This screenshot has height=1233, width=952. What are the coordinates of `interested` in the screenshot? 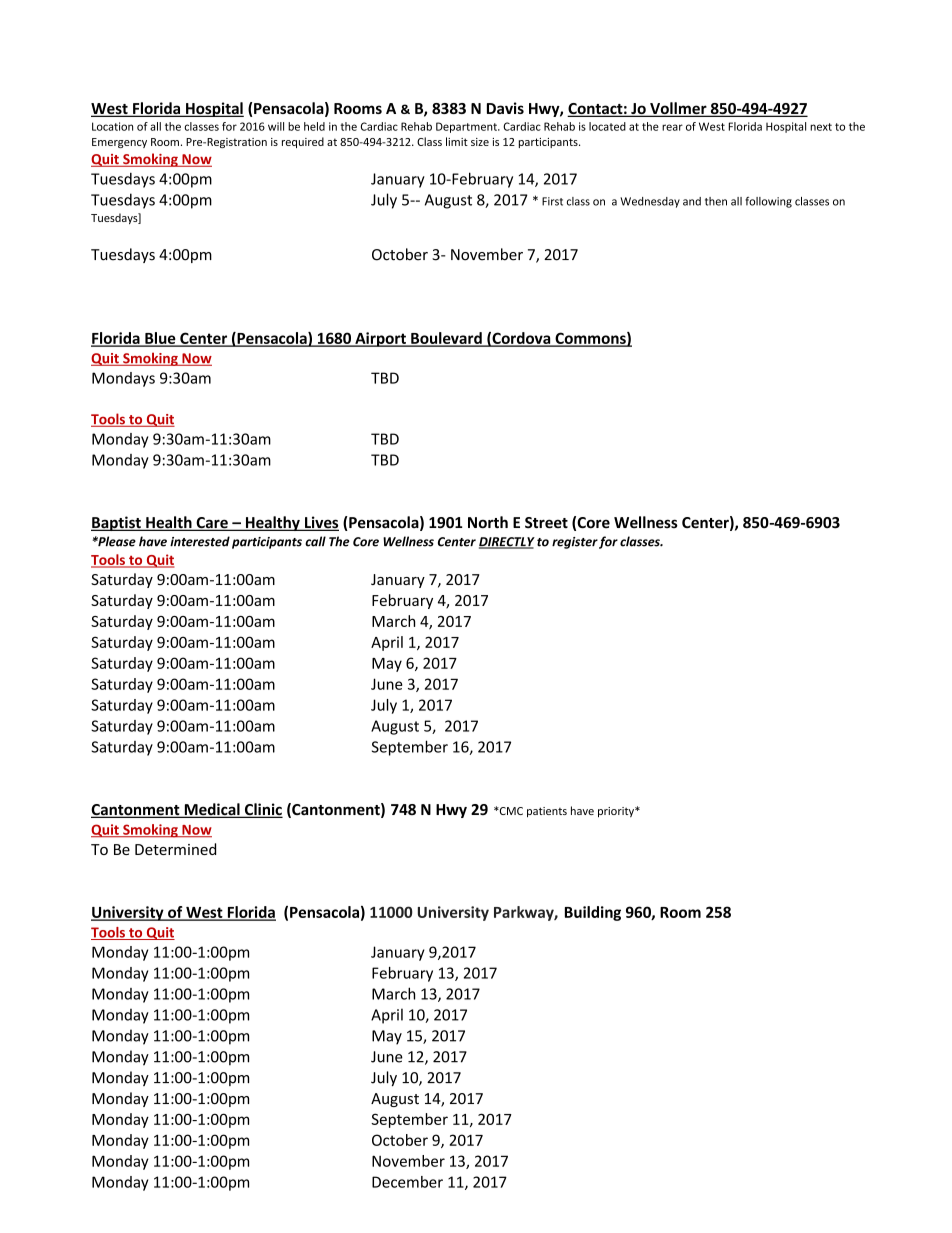 It's located at (200, 541).
